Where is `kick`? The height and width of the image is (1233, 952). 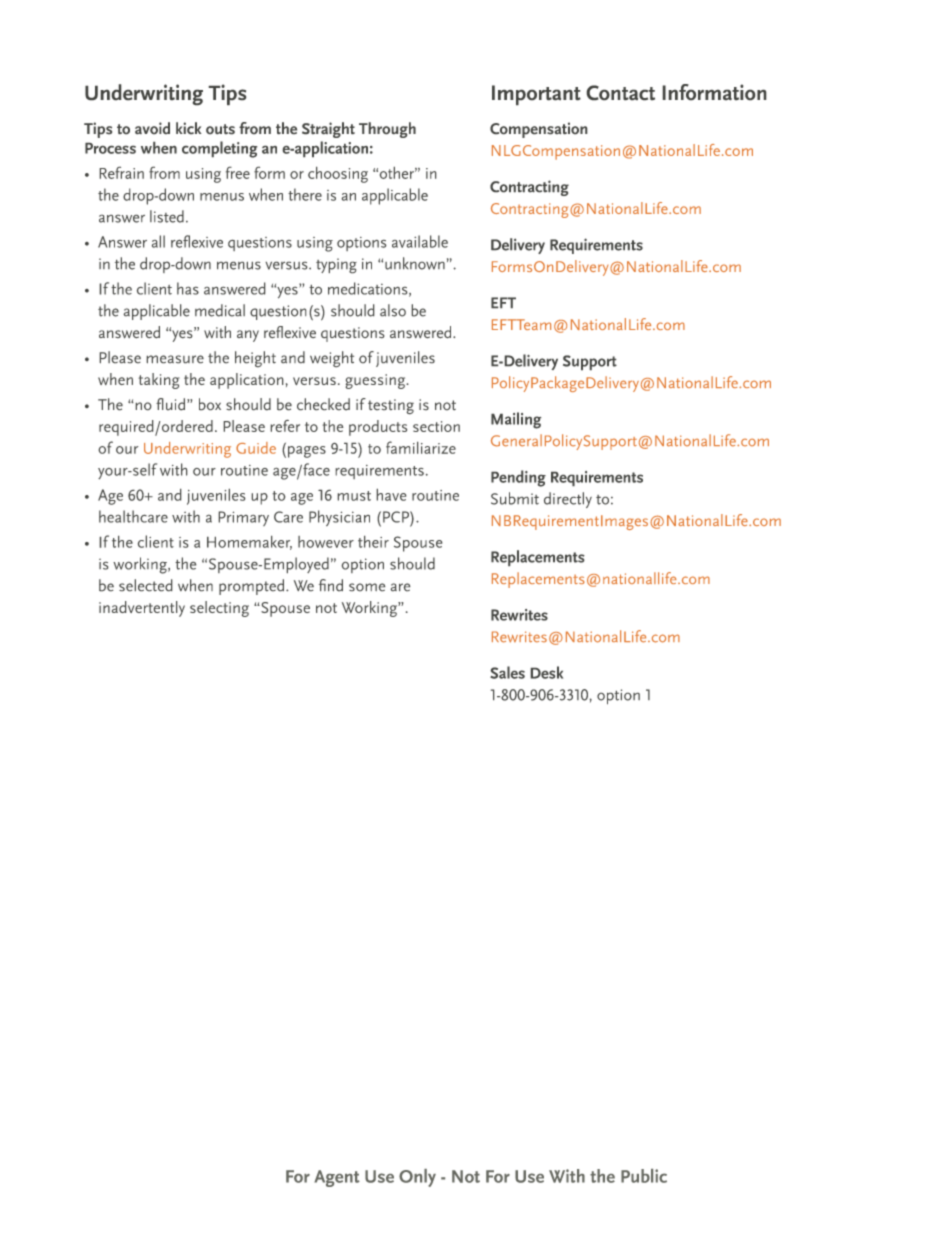 kick is located at coordinates (189, 128).
